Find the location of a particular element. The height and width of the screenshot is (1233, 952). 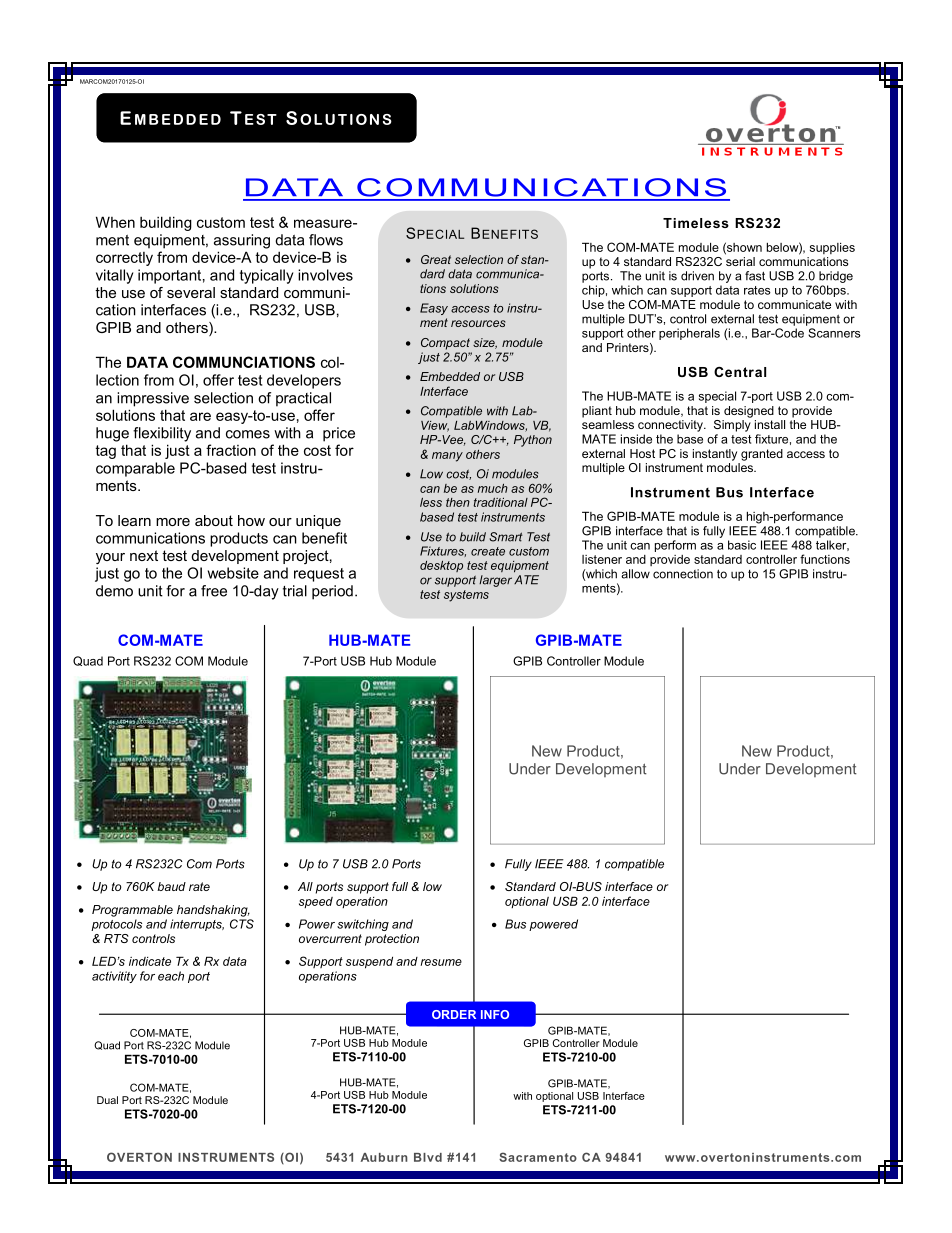

Great is located at coordinates (436, 259).
